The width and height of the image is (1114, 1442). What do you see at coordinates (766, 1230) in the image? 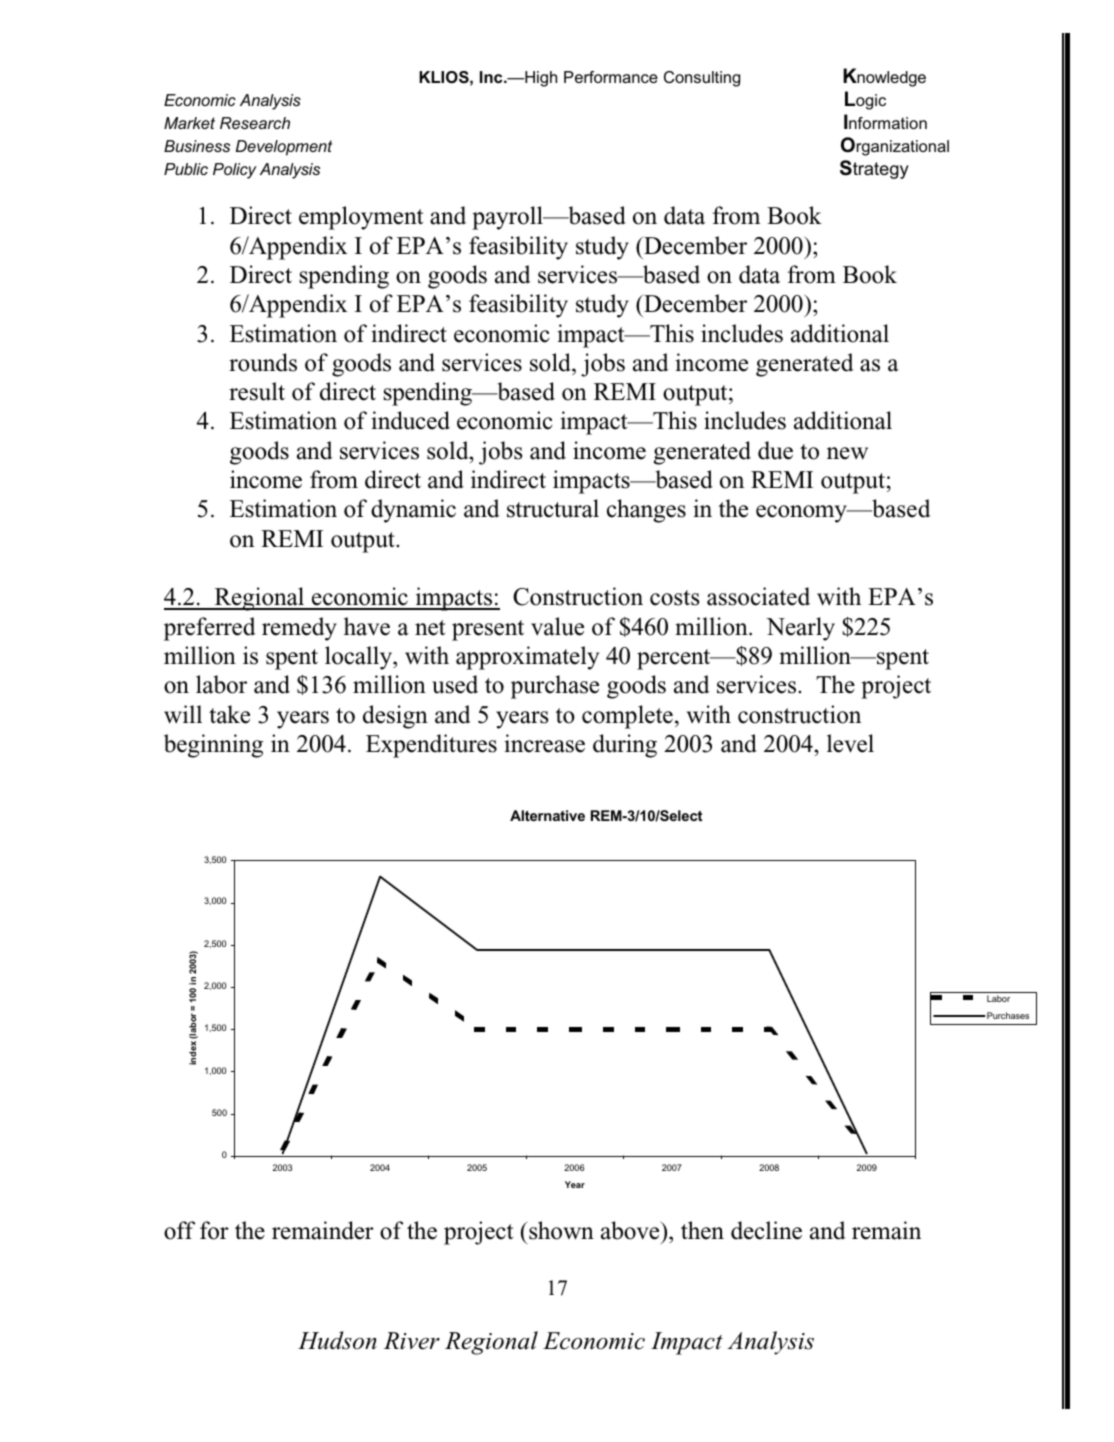
I see `decline` at bounding box center [766, 1230].
